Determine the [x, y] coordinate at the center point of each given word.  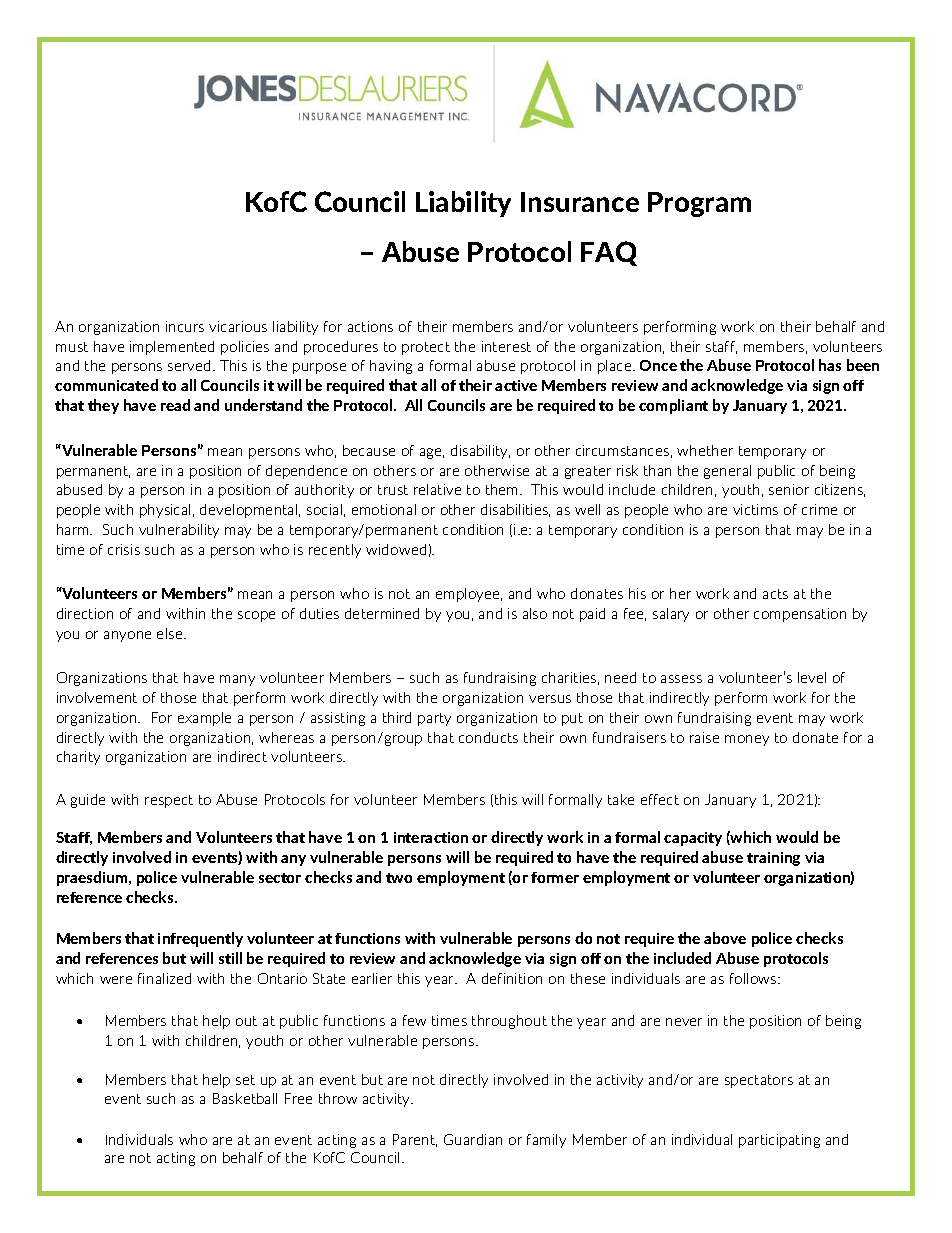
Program [699, 204]
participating [779, 1141]
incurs [185, 326]
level [812, 677]
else [171, 633]
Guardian [473, 1139]
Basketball [245, 1098]
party [434, 719]
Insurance [580, 202]
